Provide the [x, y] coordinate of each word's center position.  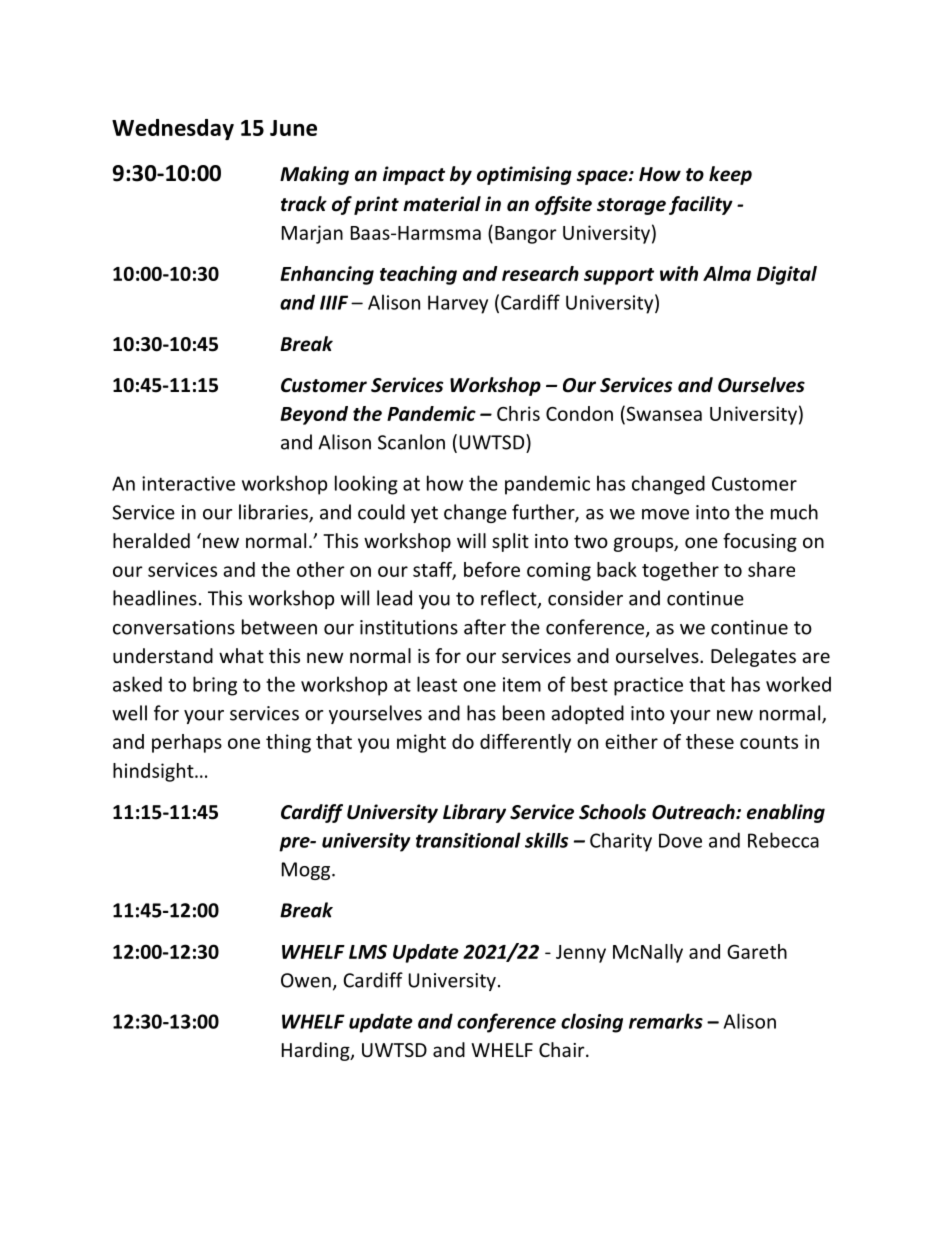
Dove [680, 840]
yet [424, 514]
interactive [188, 483]
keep [730, 175]
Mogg [307, 871]
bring [215, 686]
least [437, 684]
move [665, 514]
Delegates [753, 657]
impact [414, 175]
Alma [727, 273]
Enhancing [327, 275]
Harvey [458, 304]
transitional [468, 840]
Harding [317, 1051]
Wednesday [173, 129]
